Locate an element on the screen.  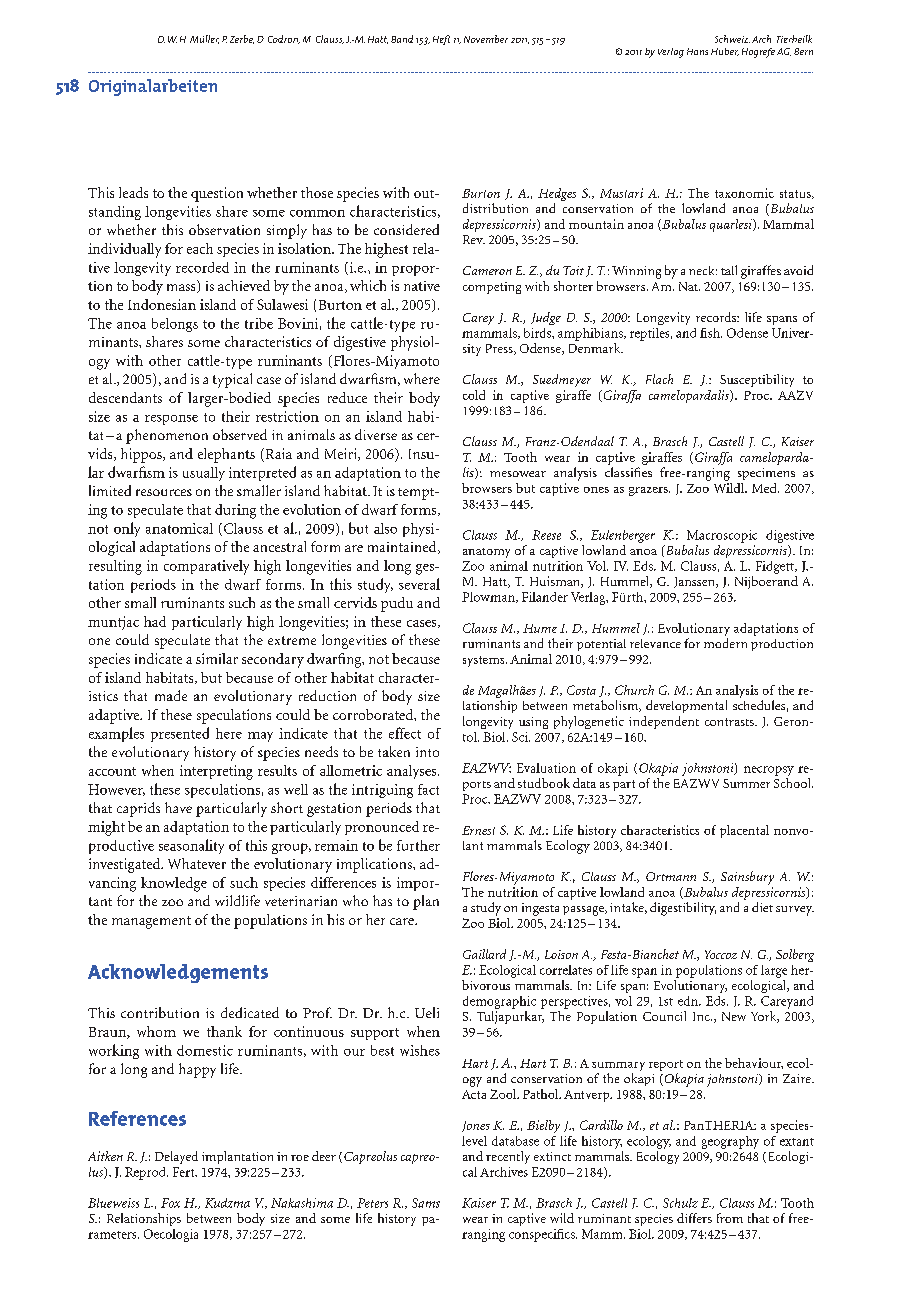
leads is located at coordinates (133, 192).
